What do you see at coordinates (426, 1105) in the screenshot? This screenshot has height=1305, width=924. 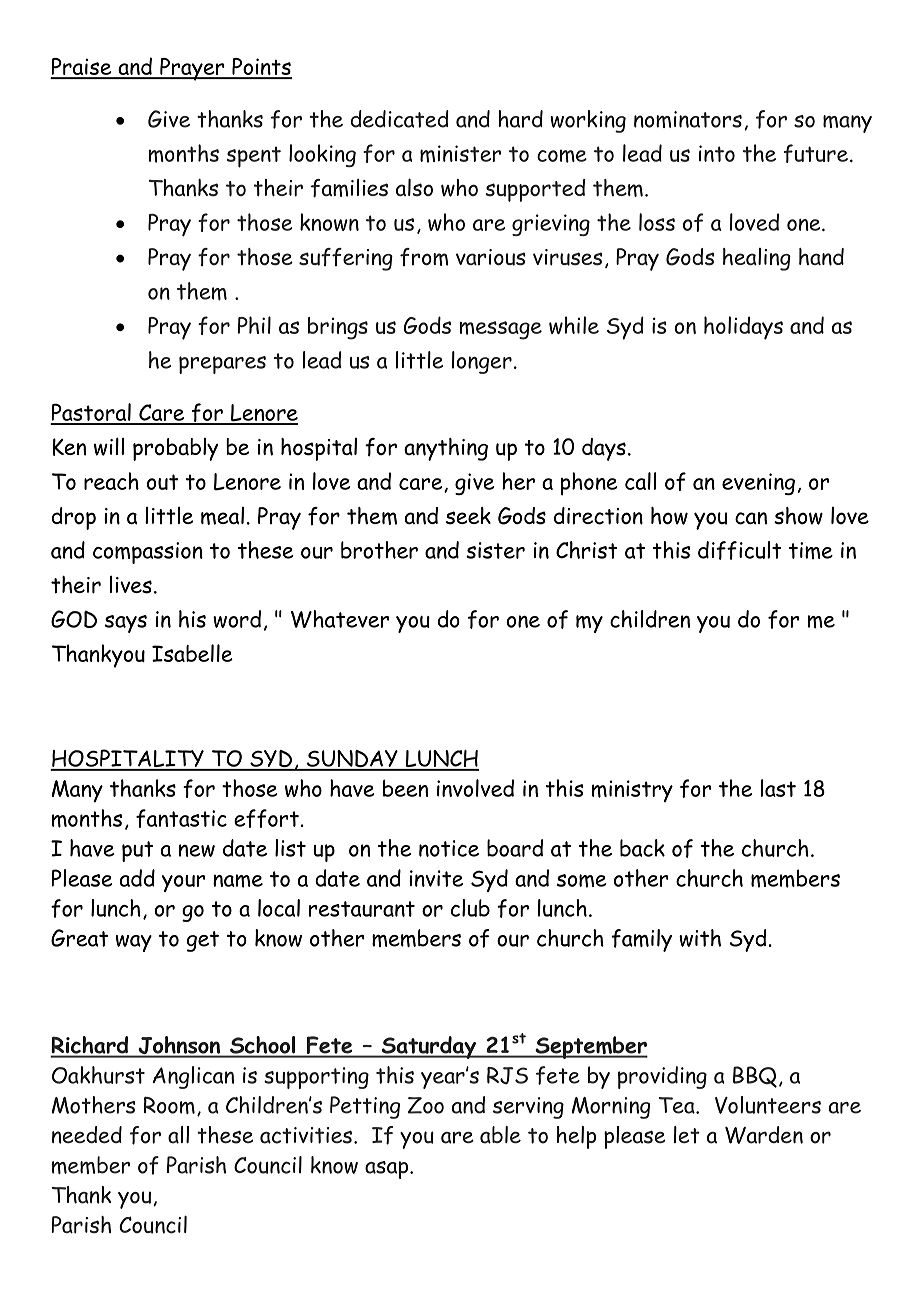 I see `Zoo` at bounding box center [426, 1105].
